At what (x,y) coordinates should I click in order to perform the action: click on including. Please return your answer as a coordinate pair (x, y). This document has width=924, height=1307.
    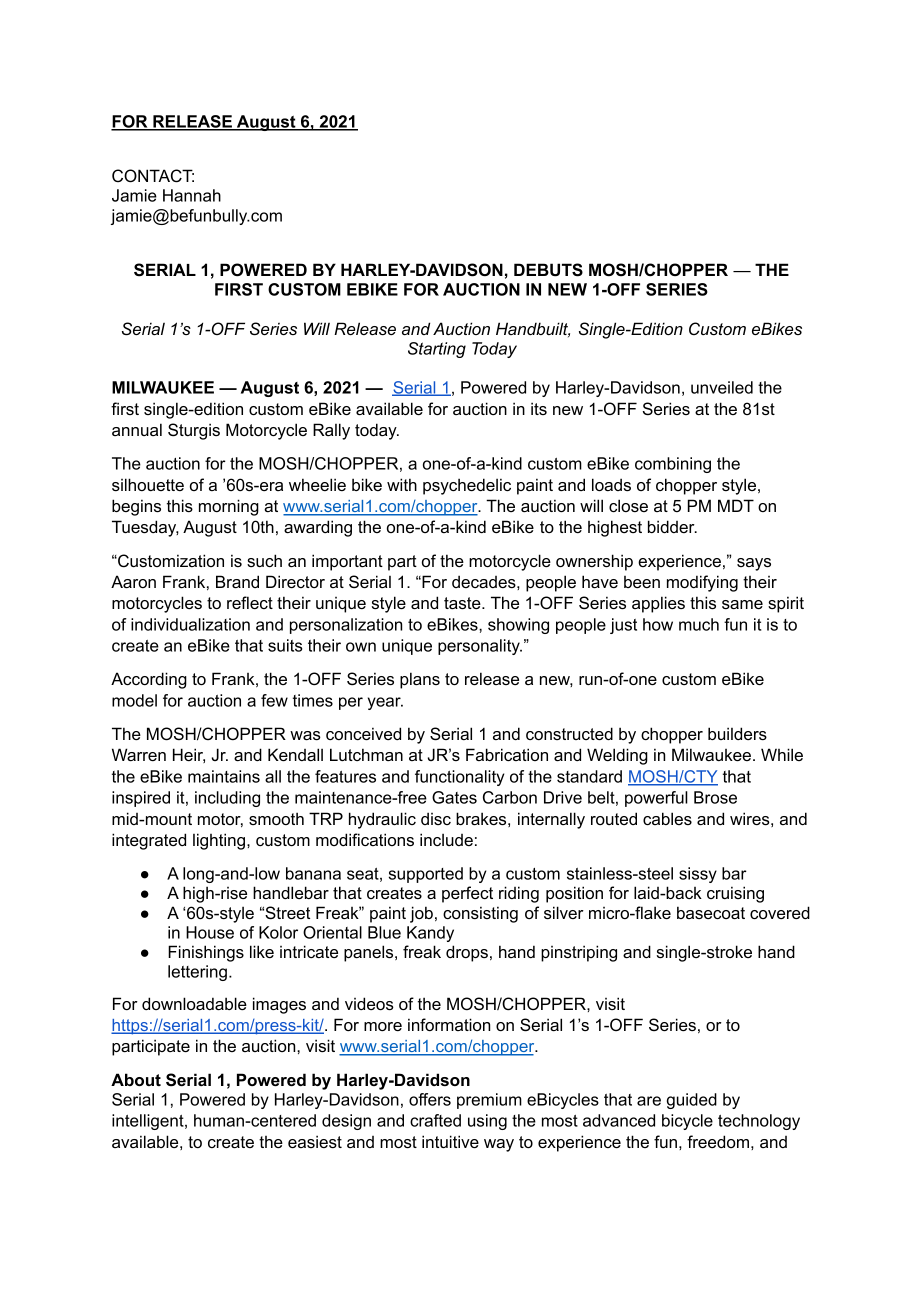
    Looking at the image, I should click on (227, 799).
